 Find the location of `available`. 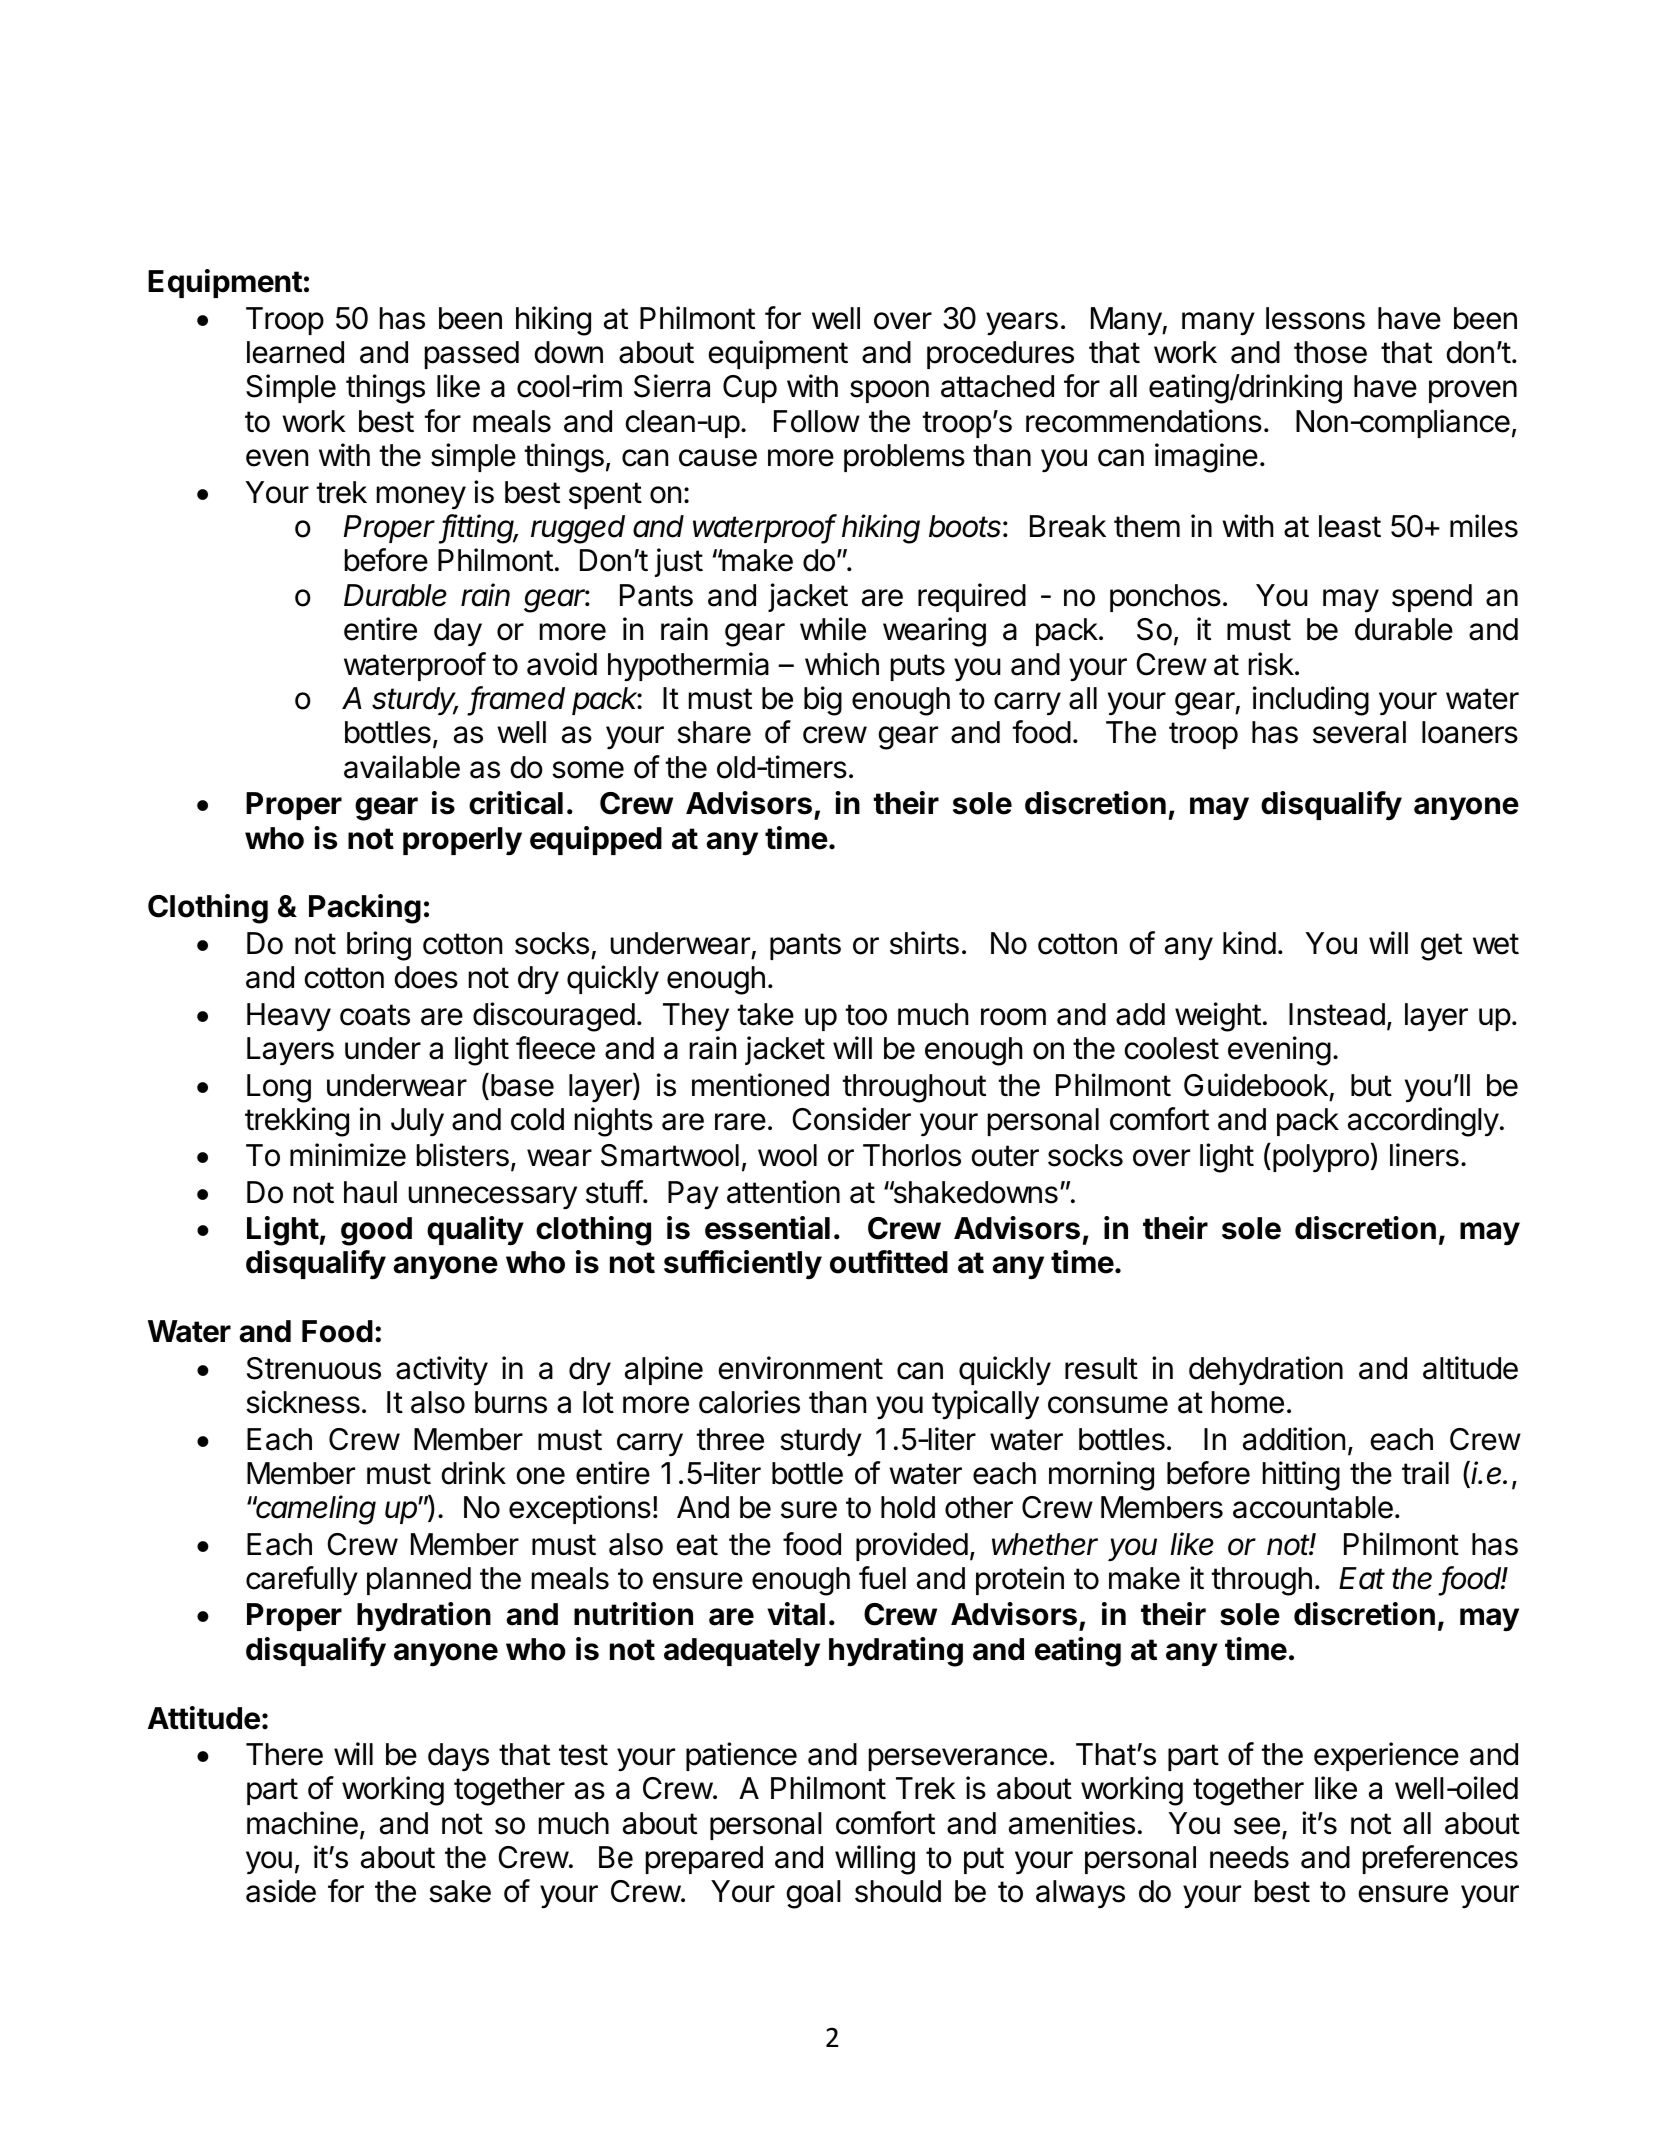

available is located at coordinates (402, 767).
